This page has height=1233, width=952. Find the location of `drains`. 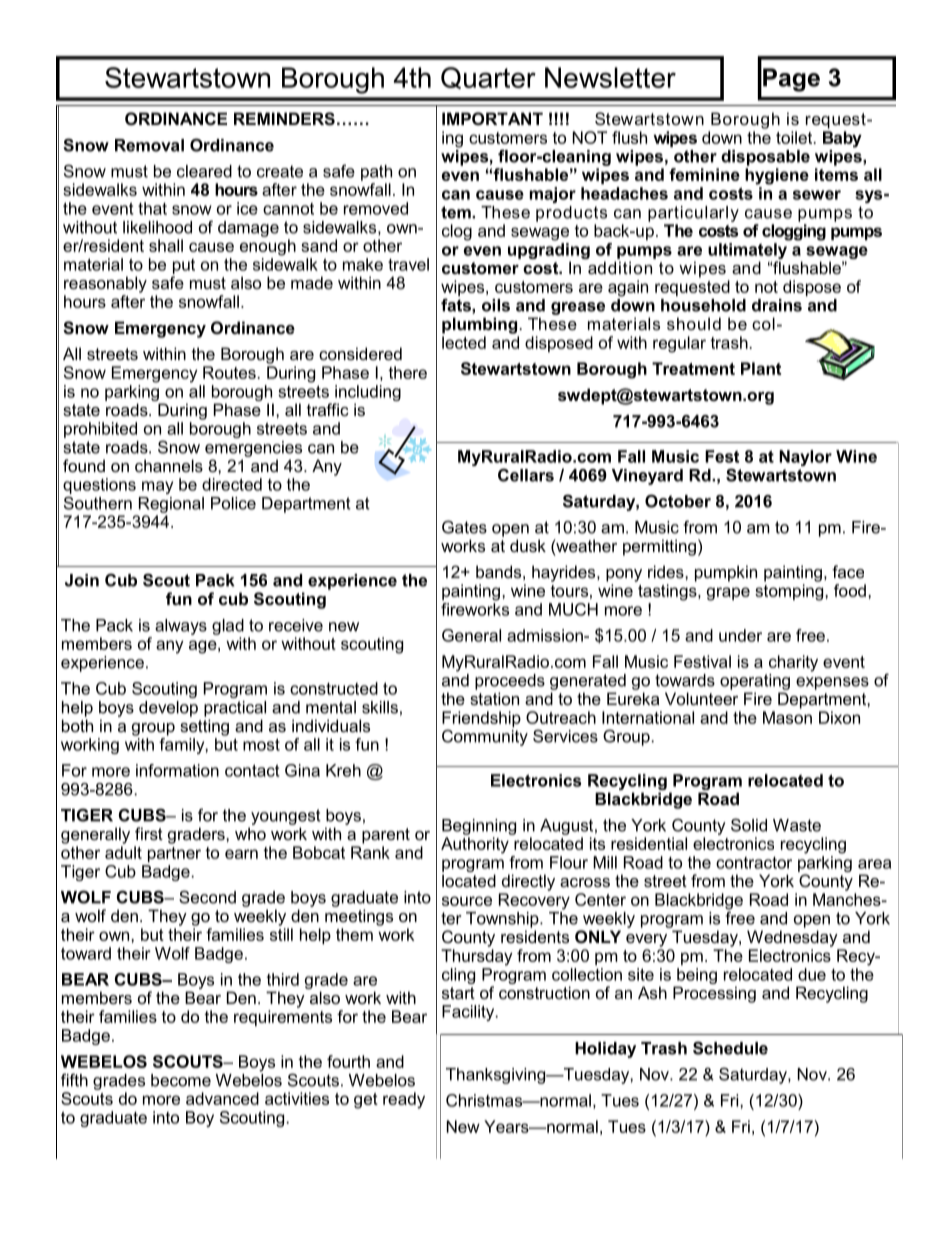

drains is located at coordinates (777, 305).
